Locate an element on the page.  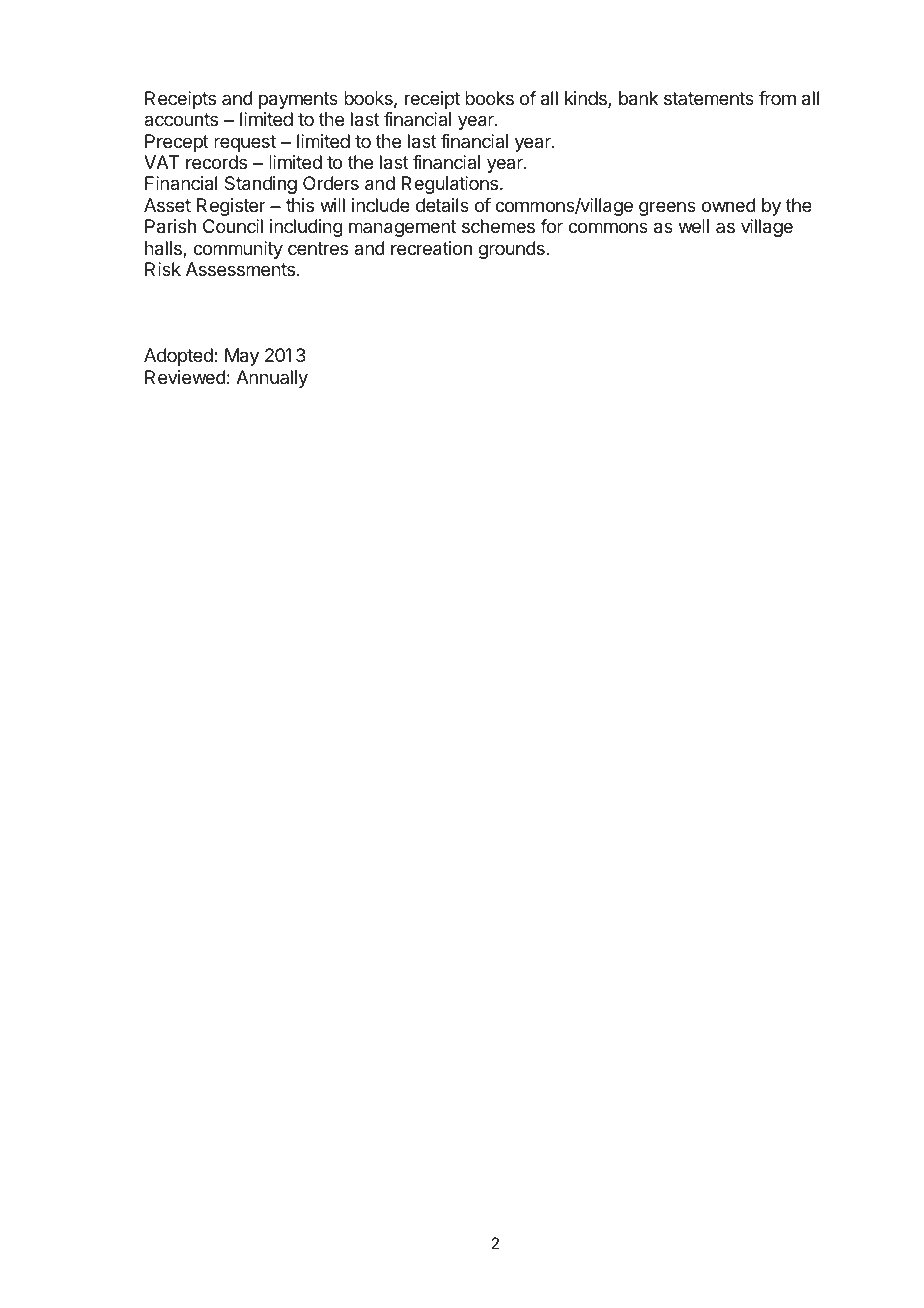
owned is located at coordinates (729, 205).
